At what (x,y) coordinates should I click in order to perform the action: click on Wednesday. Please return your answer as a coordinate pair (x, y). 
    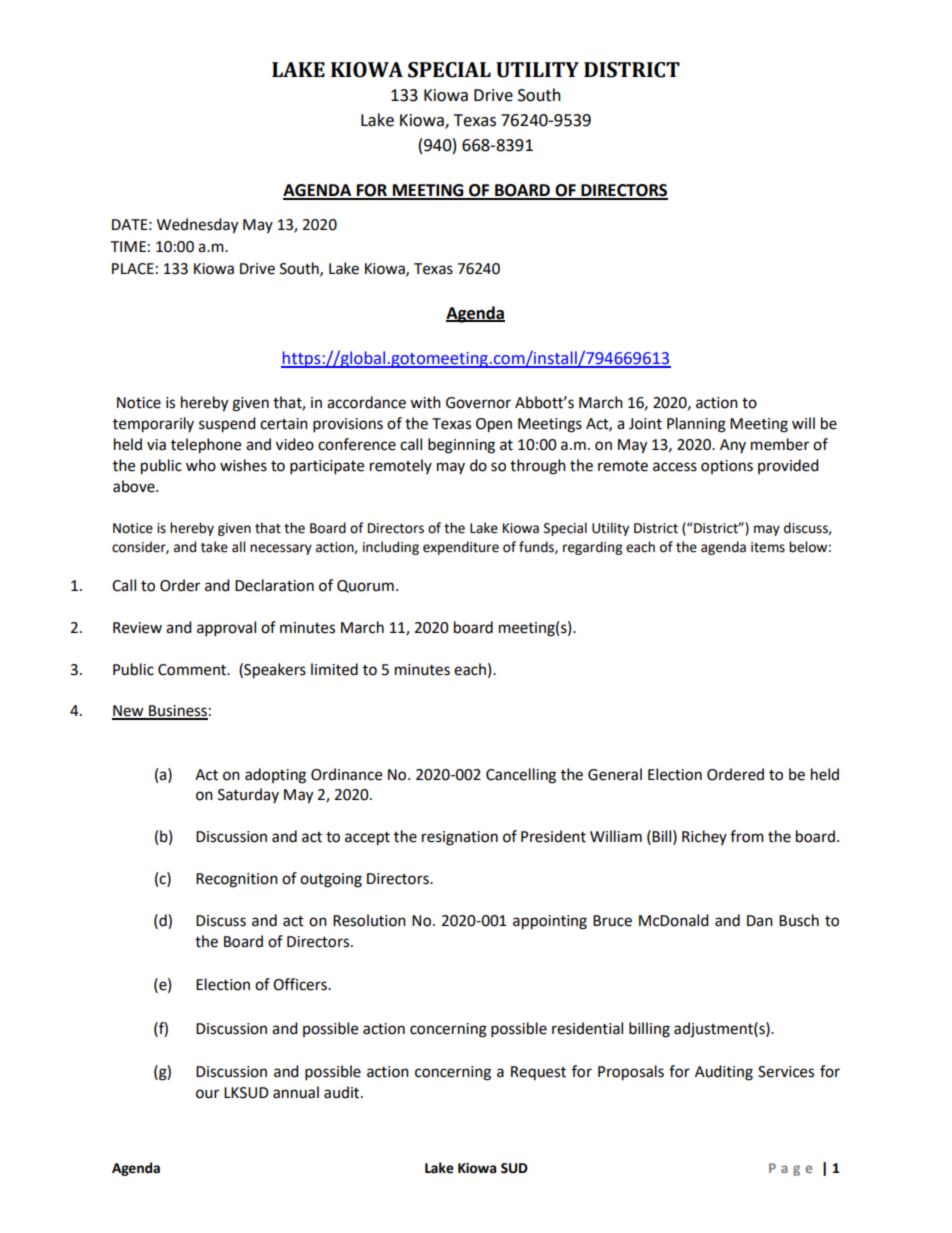
    Looking at the image, I should click on (197, 226).
